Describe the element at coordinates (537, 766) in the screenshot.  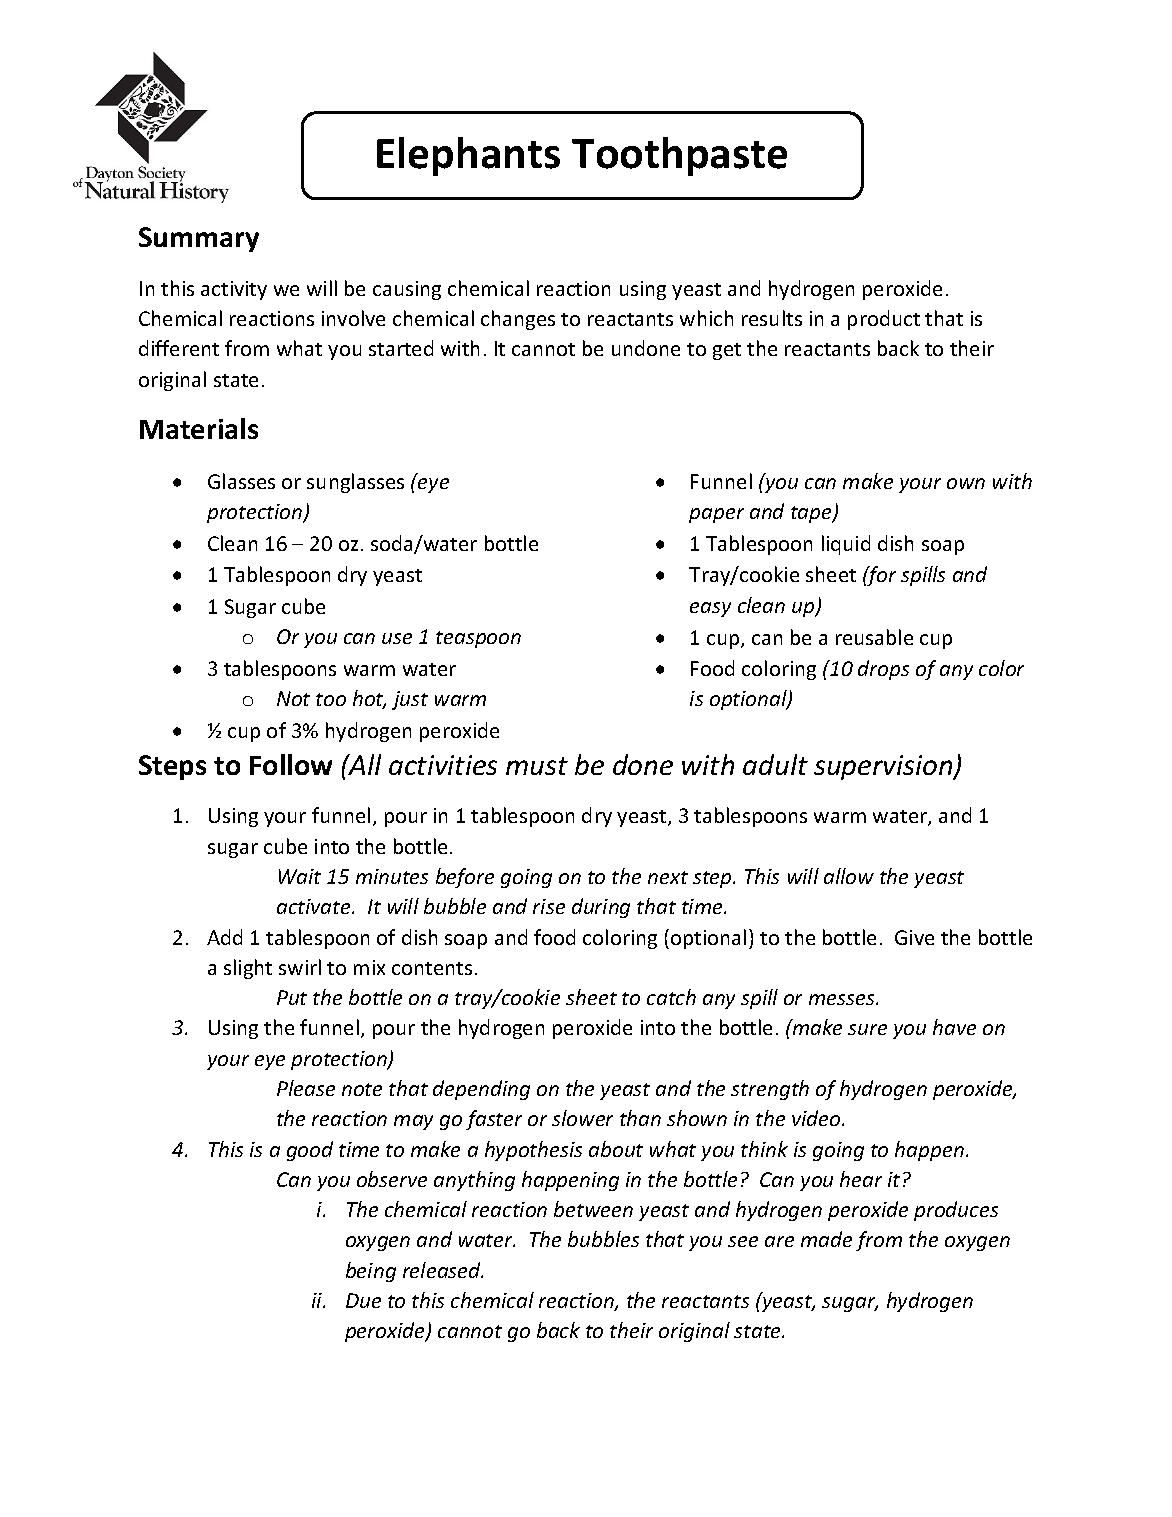
I see `must` at that location.
